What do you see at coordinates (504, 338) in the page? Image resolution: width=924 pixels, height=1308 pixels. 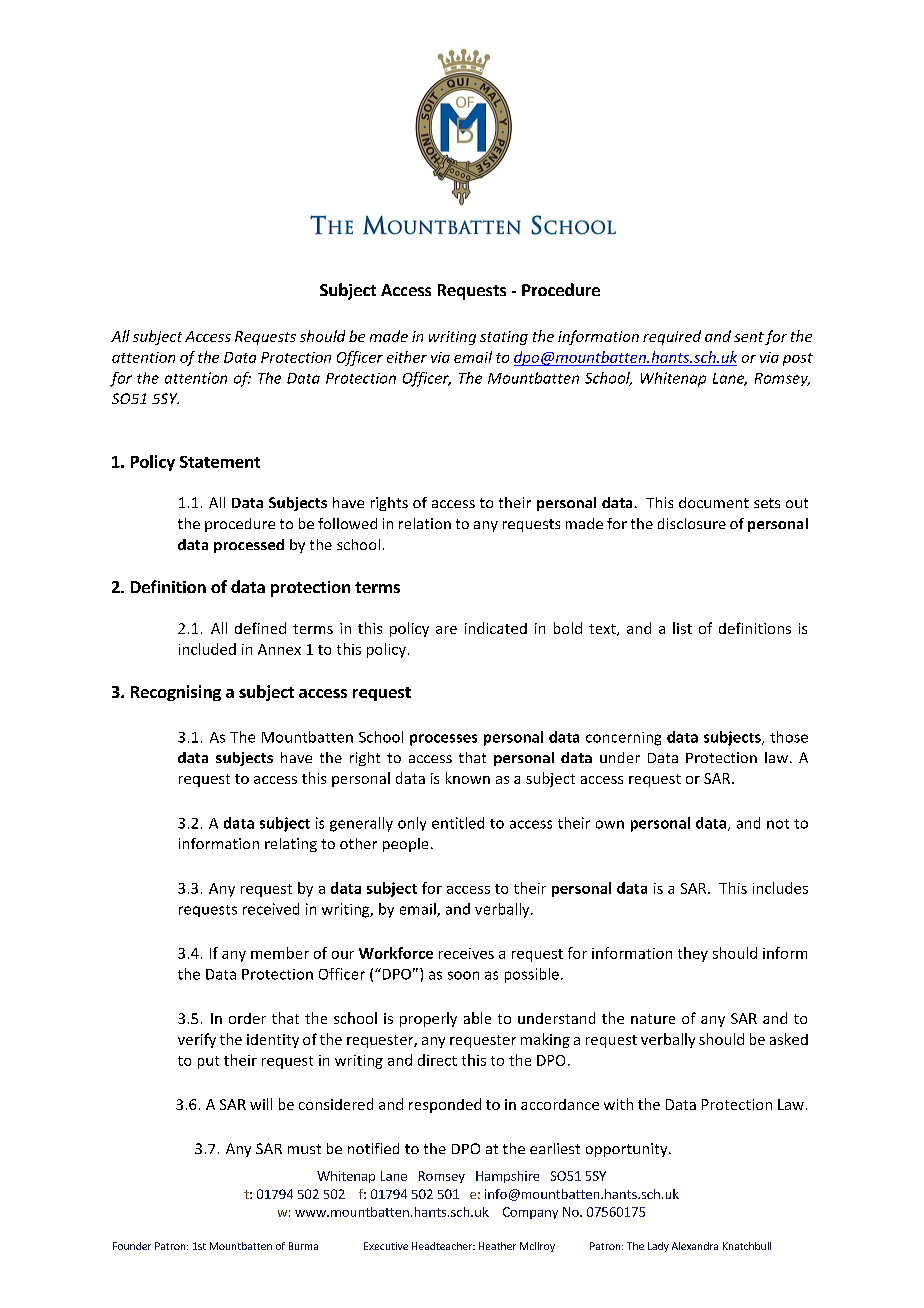 I see `stating` at bounding box center [504, 338].
